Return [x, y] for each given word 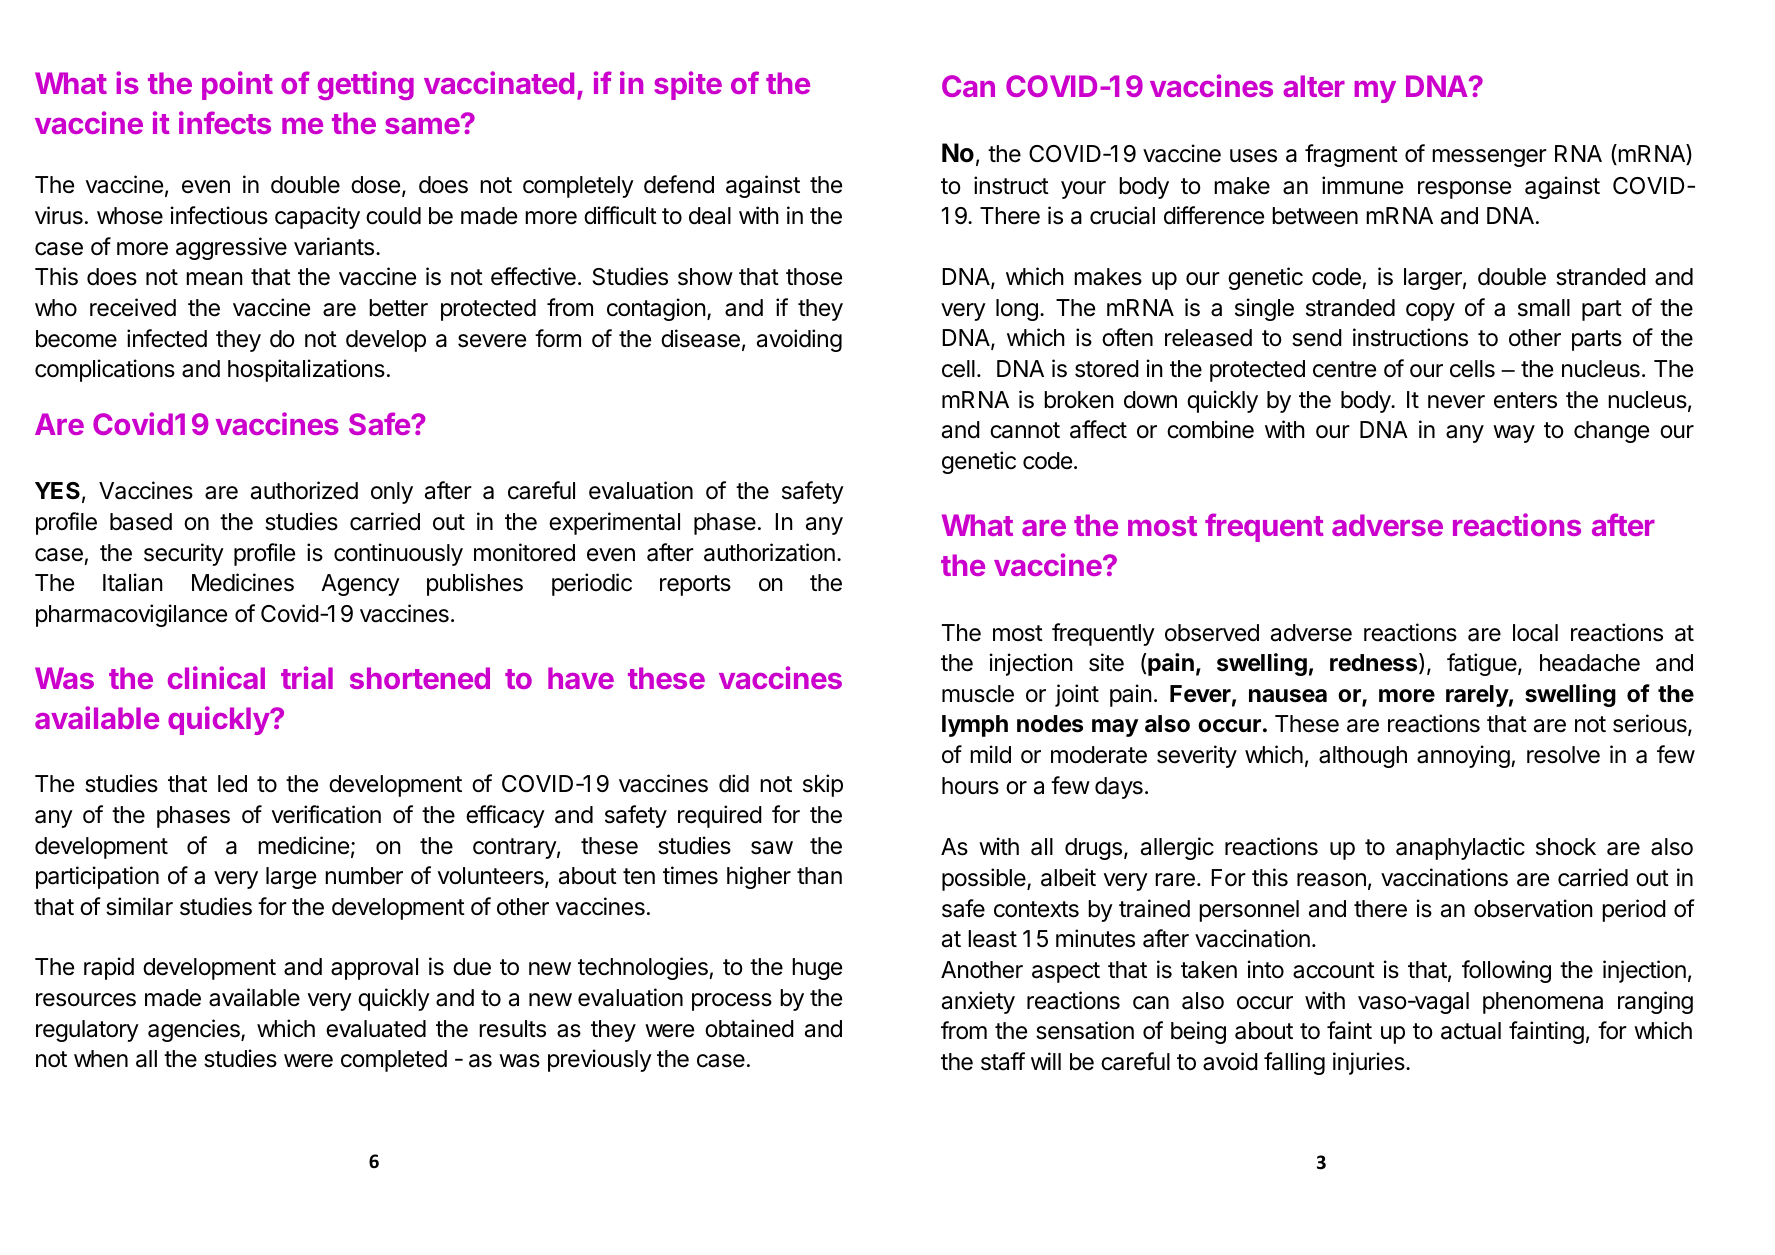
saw [772, 848]
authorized [304, 490]
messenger [1489, 158]
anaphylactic [1460, 848]
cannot [1025, 430]
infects [225, 122]
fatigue [1483, 664]
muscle [978, 694]
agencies [195, 1030]
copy [1430, 312]
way [1514, 434]
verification [326, 814]
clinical [216, 677]
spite [688, 85]
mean [214, 279]
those [814, 277]
